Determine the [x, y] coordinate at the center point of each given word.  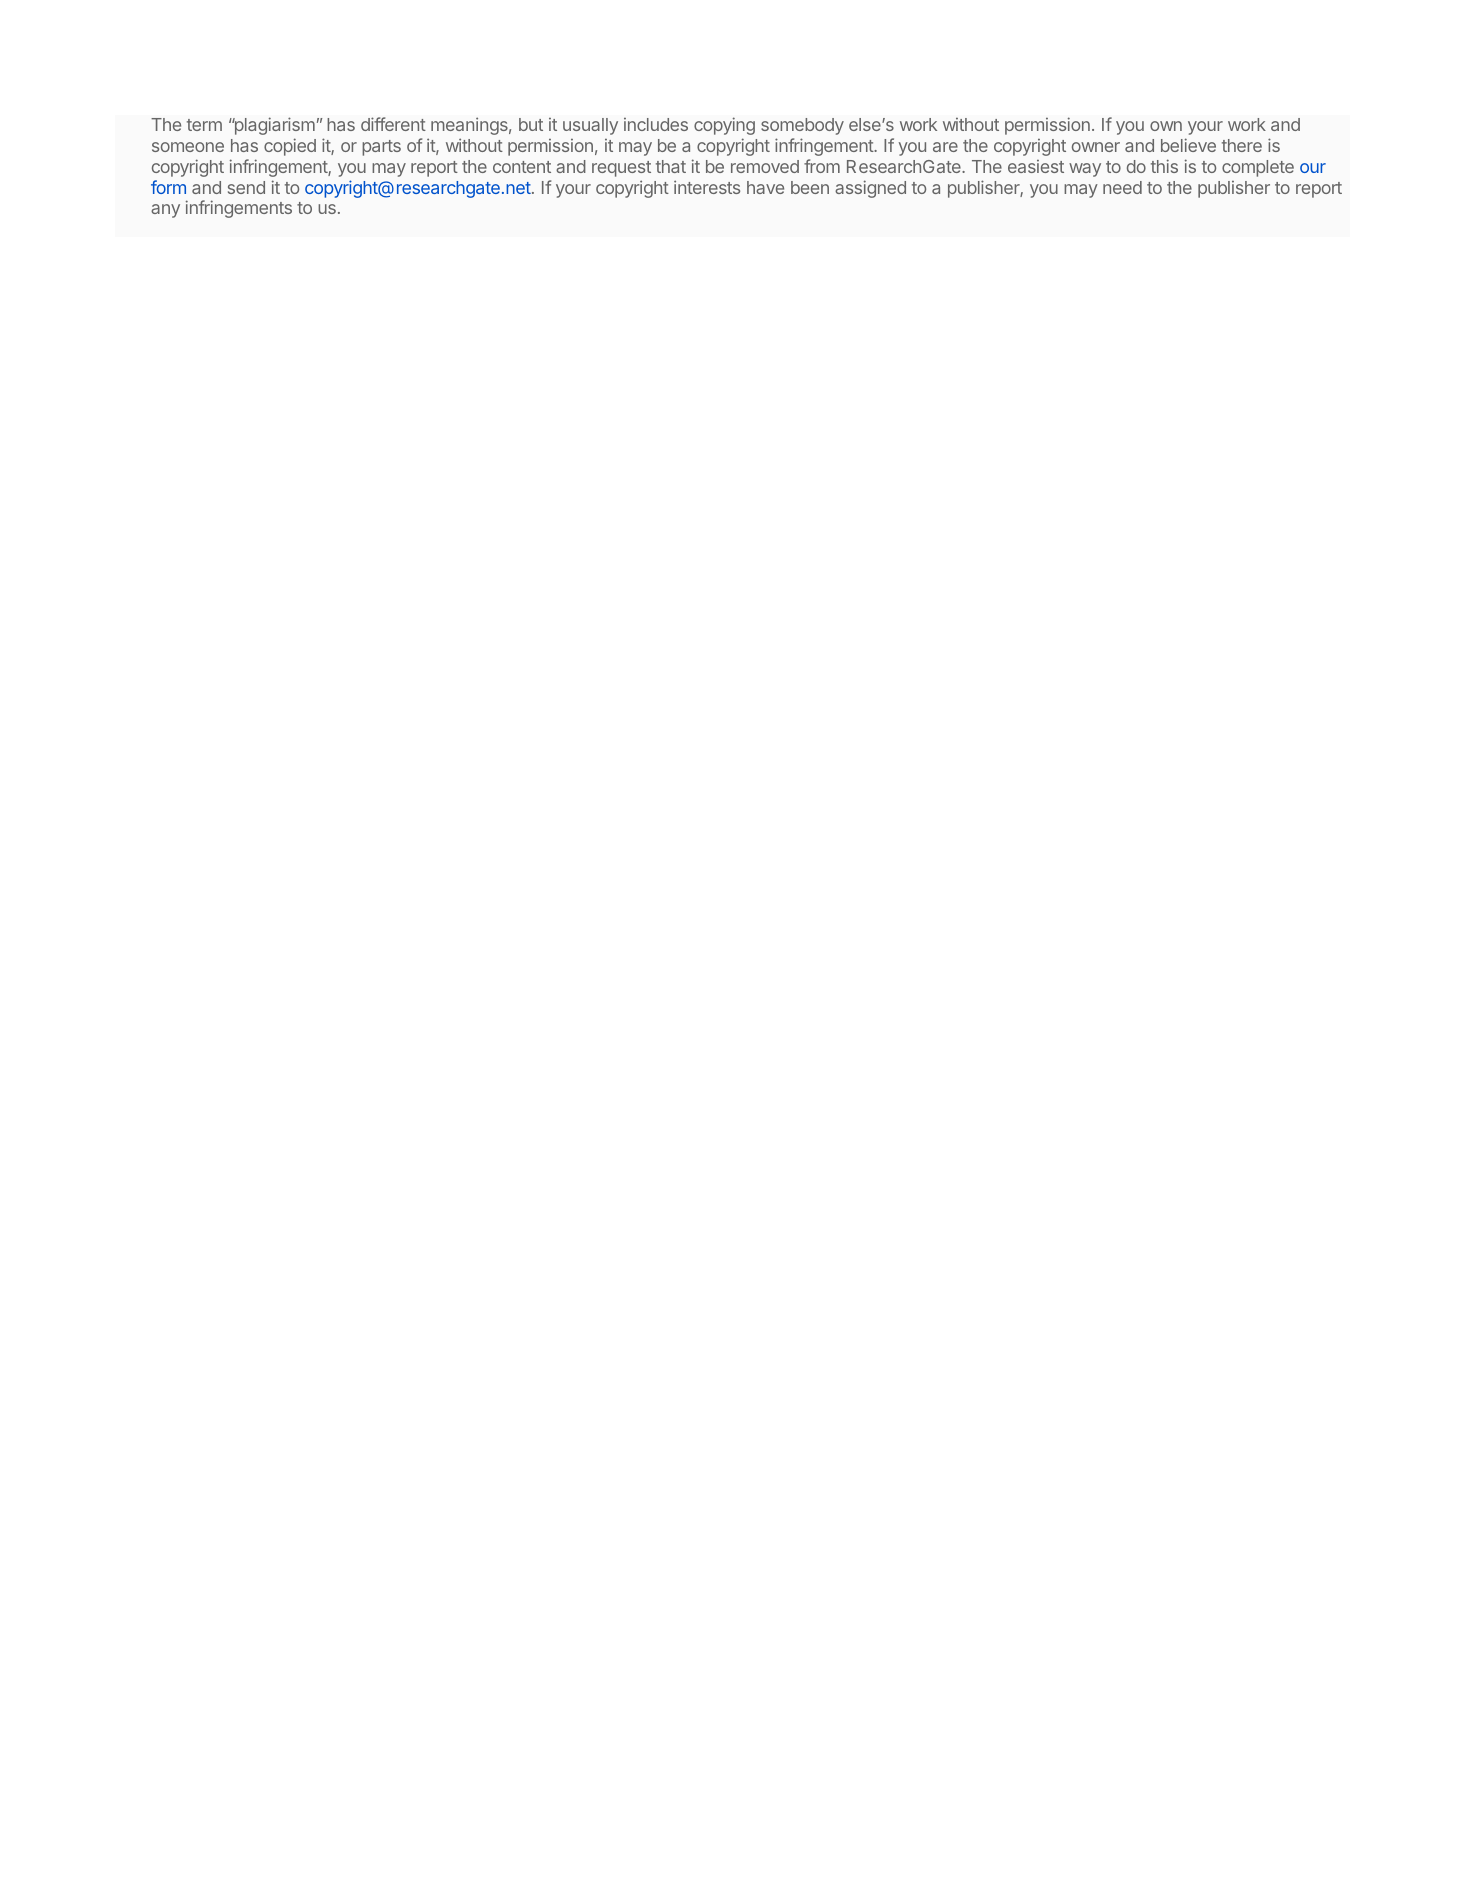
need [1122, 187]
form [168, 187]
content [522, 167]
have [765, 187]
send [246, 187]
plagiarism [273, 126]
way [1085, 170]
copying [724, 126]
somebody [802, 126]
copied [290, 147]
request [621, 169]
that [671, 166]
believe [1188, 145]
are [945, 147]
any [165, 211]
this [1164, 166]
